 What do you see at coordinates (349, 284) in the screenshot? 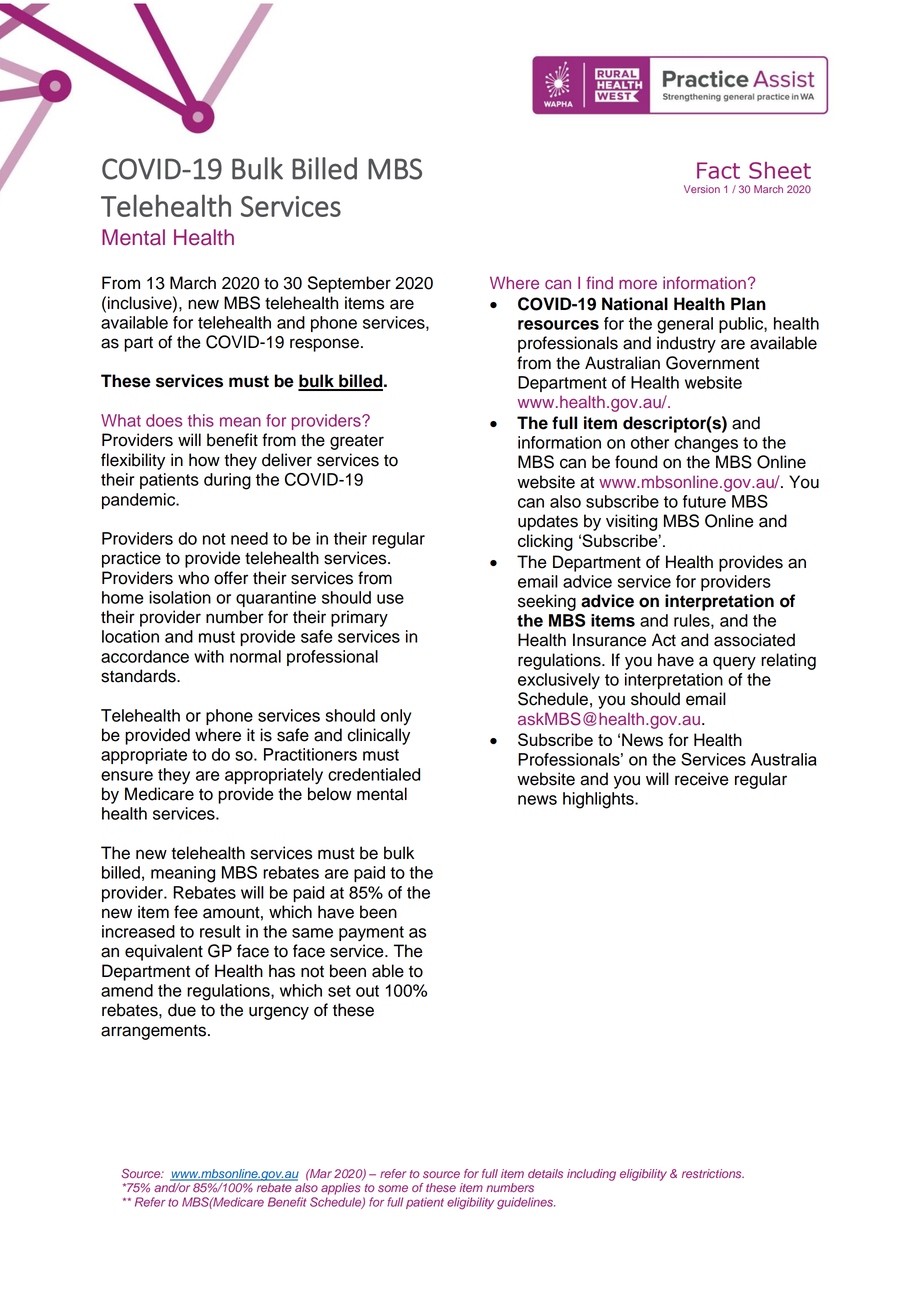
I see `September` at bounding box center [349, 284].
